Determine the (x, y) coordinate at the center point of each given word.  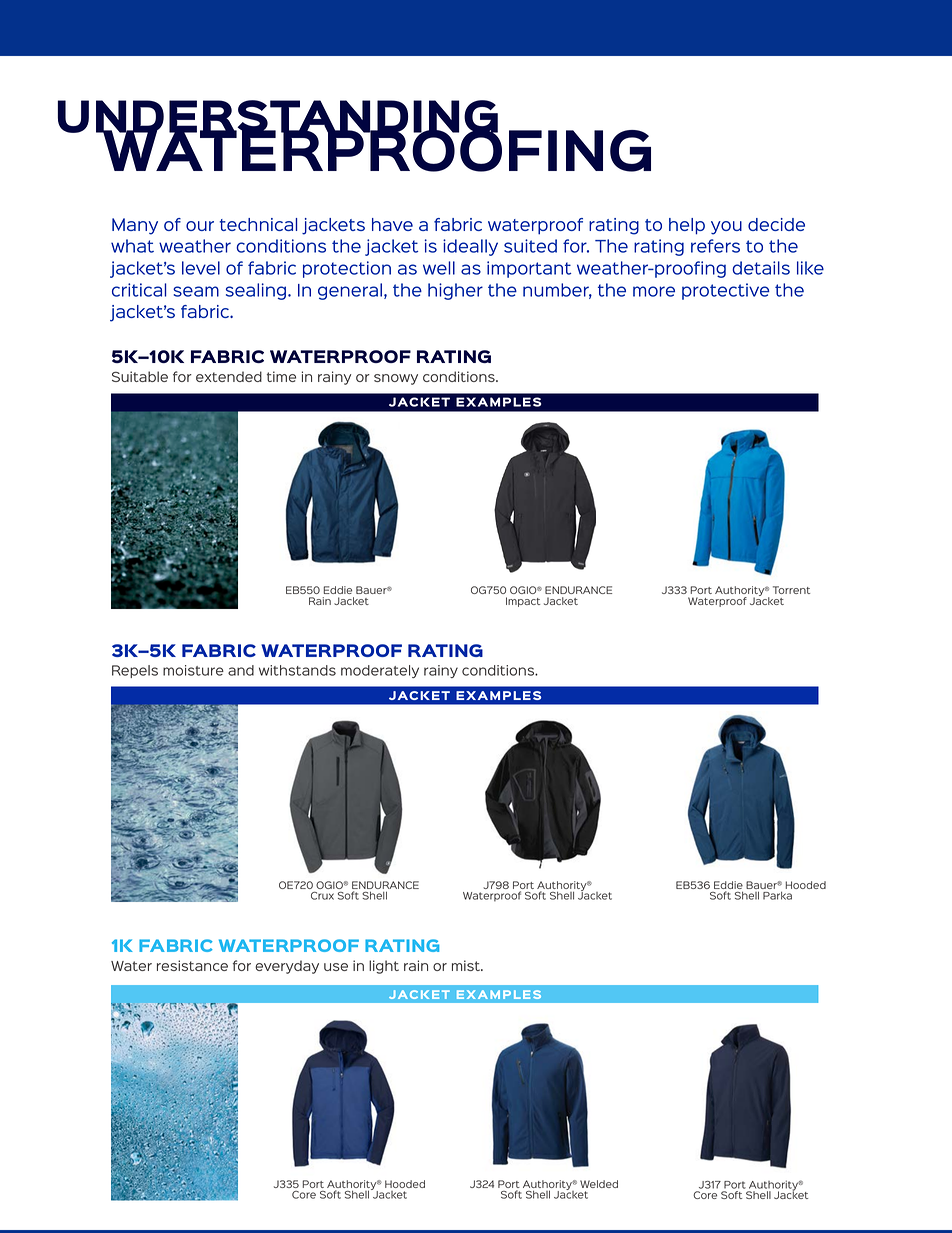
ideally (470, 247)
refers (715, 246)
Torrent (791, 590)
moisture (193, 670)
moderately (380, 671)
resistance (192, 965)
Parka (777, 895)
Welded (599, 1184)
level (201, 268)
